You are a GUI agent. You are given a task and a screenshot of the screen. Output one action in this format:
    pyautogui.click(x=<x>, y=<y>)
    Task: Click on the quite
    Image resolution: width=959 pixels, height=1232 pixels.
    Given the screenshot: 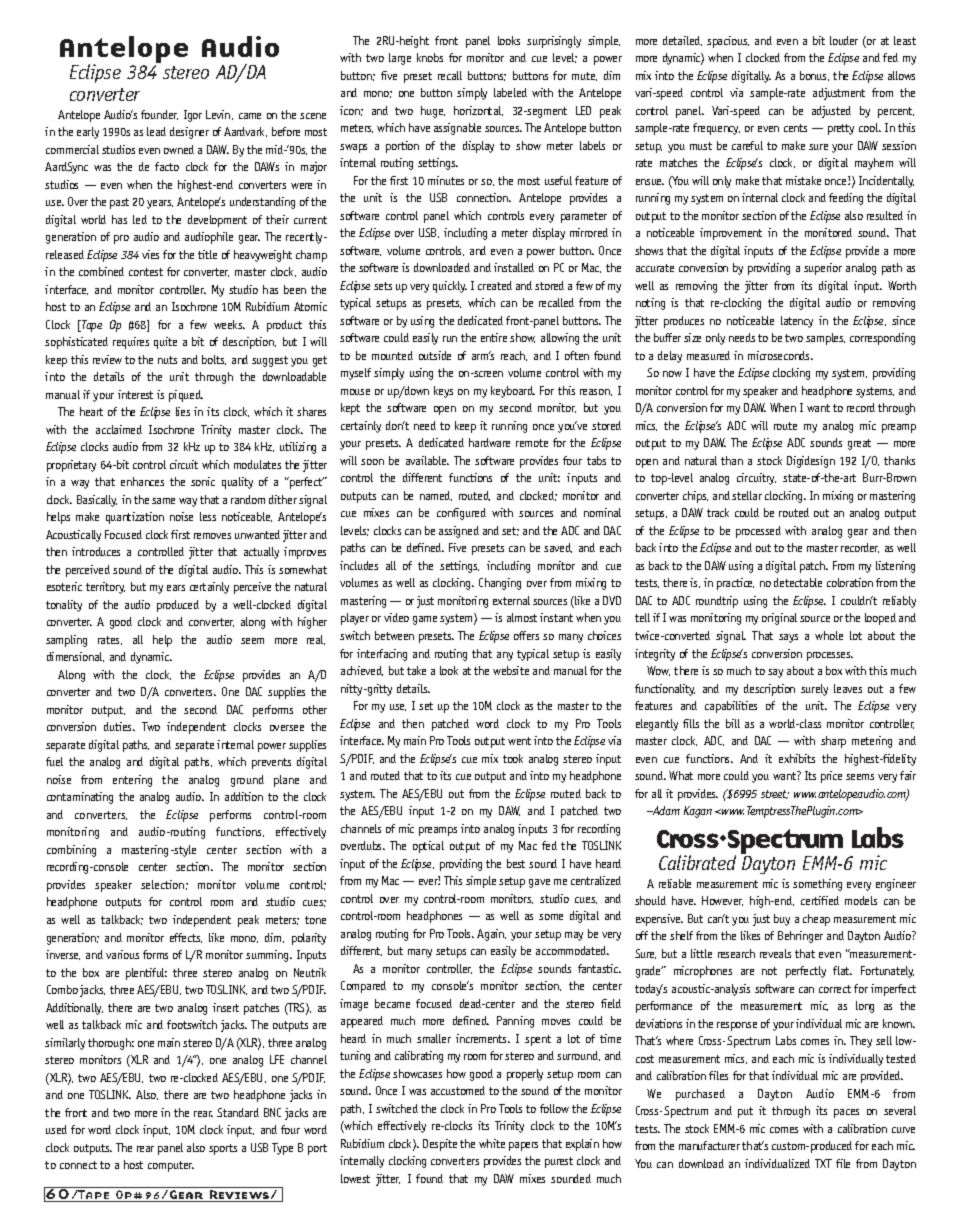 What is the action you would take?
    pyautogui.click(x=165, y=343)
